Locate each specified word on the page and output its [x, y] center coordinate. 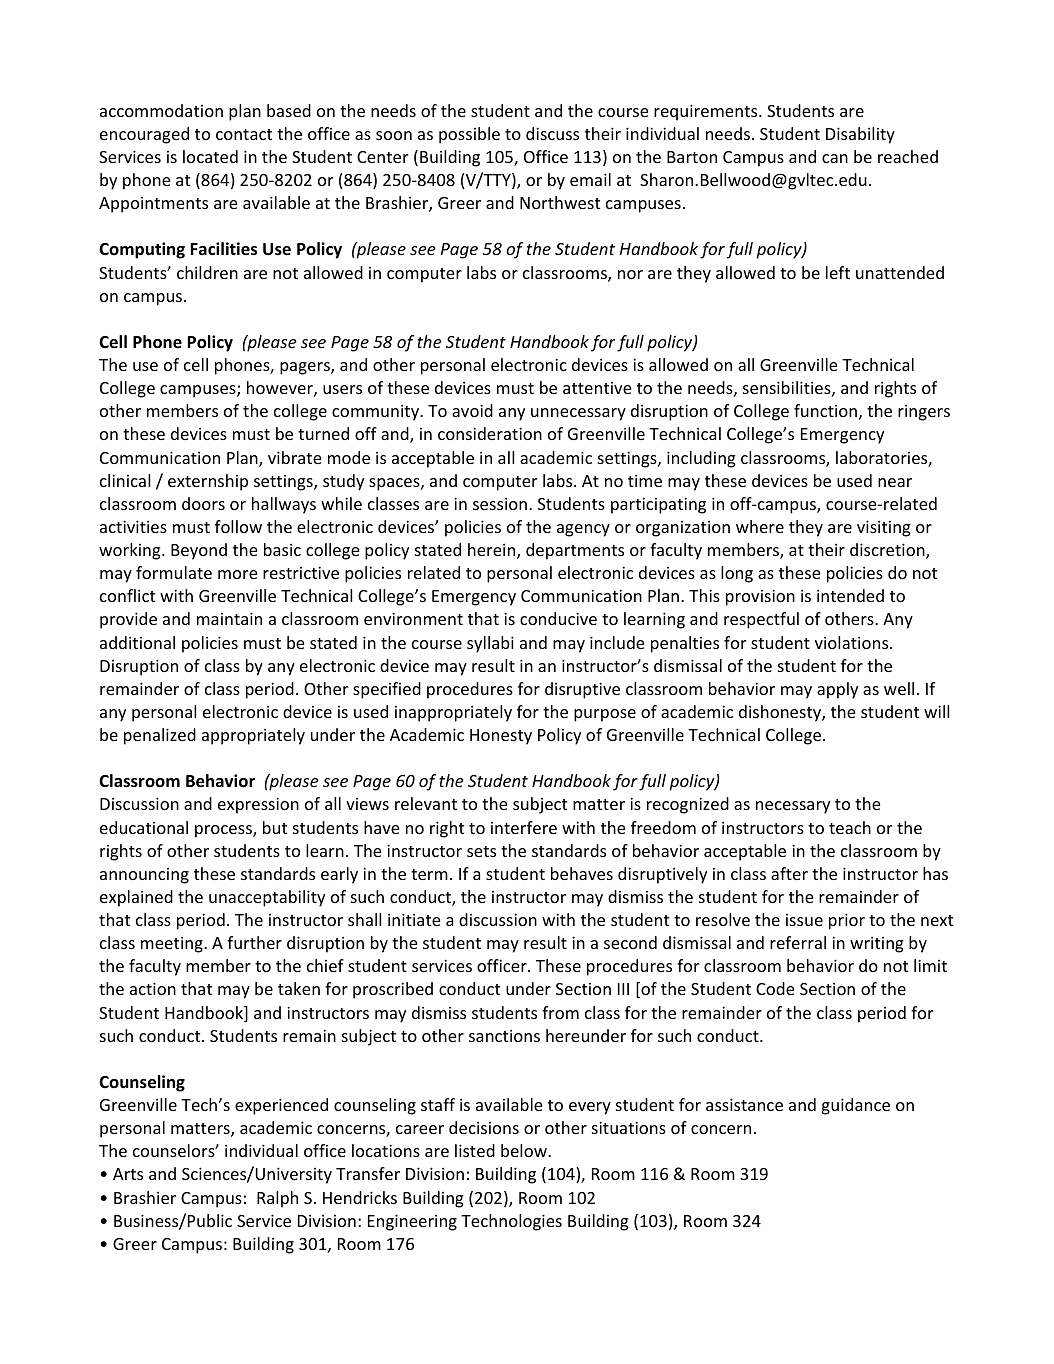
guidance [856, 1106]
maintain [229, 618]
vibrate [294, 457]
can [835, 158]
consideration [490, 433]
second [630, 942]
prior [847, 921]
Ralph [277, 1199]
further [254, 942]
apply [837, 690]
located [210, 156]
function [825, 410]
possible [469, 135]
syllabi [490, 644]
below [525, 1150]
